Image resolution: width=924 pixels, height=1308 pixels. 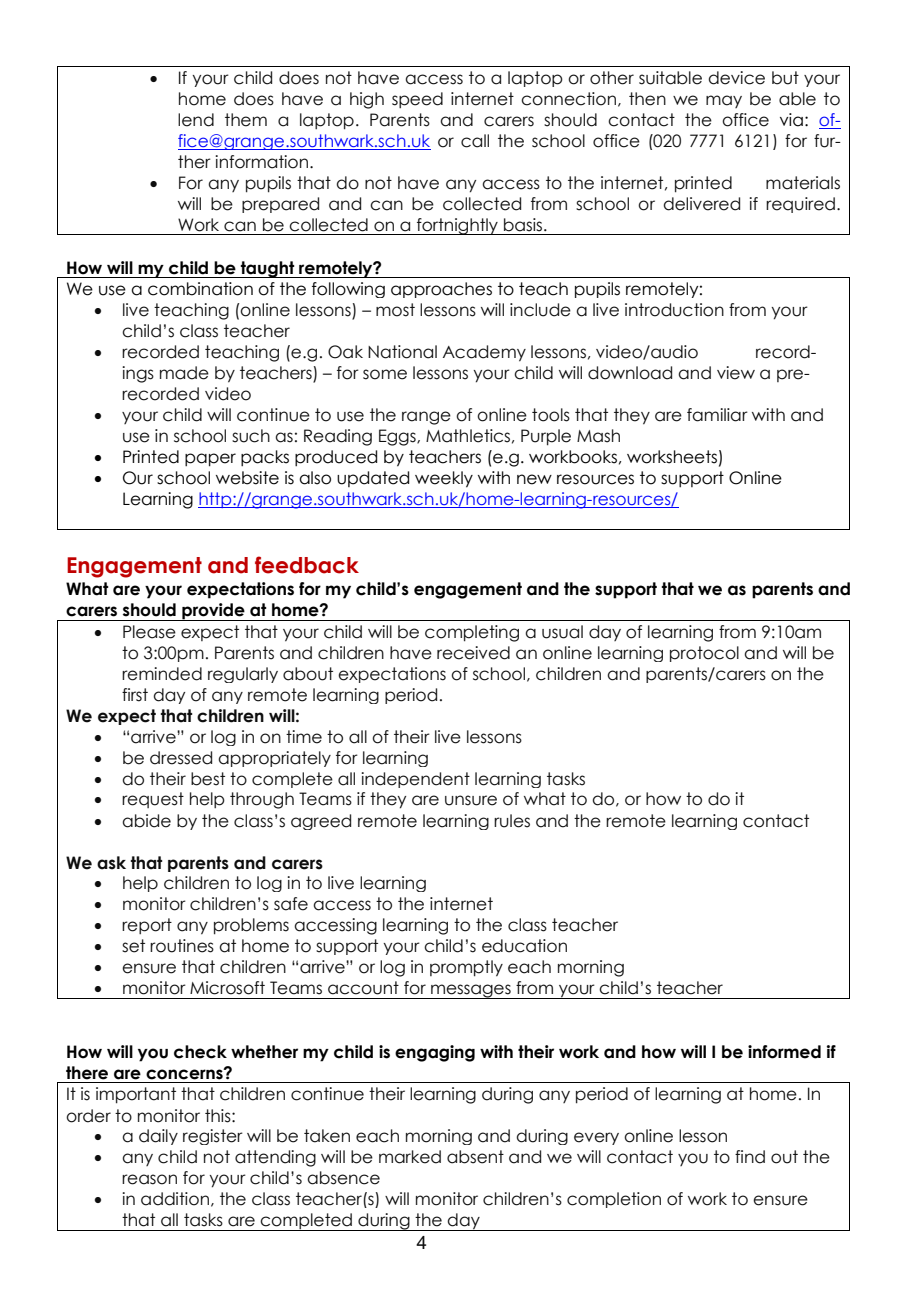 What do you see at coordinates (724, 101) in the screenshot?
I see `may` at bounding box center [724, 101].
